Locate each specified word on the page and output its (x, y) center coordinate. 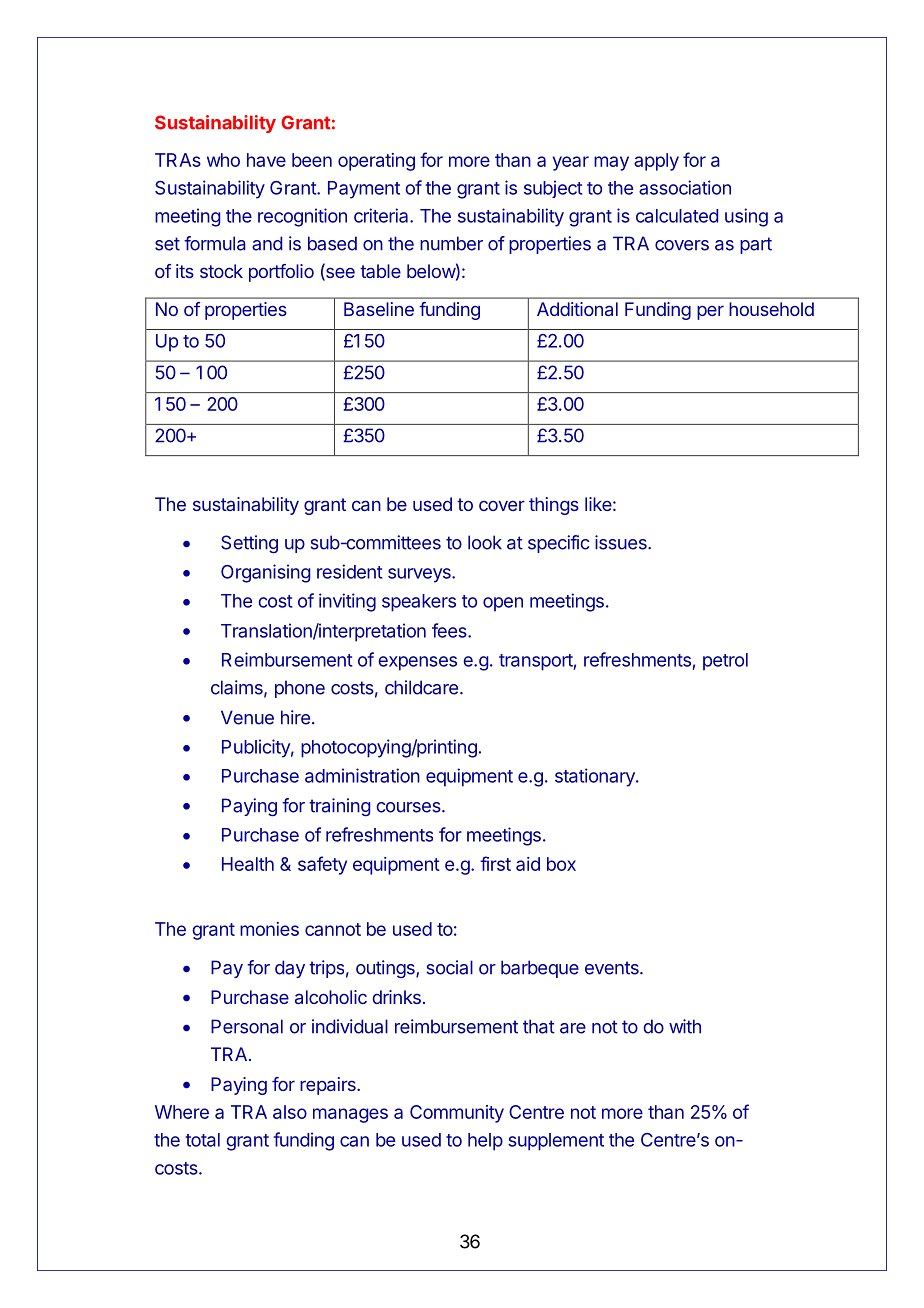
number (451, 243)
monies (269, 929)
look (485, 542)
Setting (249, 544)
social (450, 967)
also (290, 1112)
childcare (421, 687)
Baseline (379, 309)
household (771, 309)
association (685, 187)
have (266, 160)
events (613, 968)
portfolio (281, 273)
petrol (725, 662)
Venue (247, 717)
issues (622, 542)
